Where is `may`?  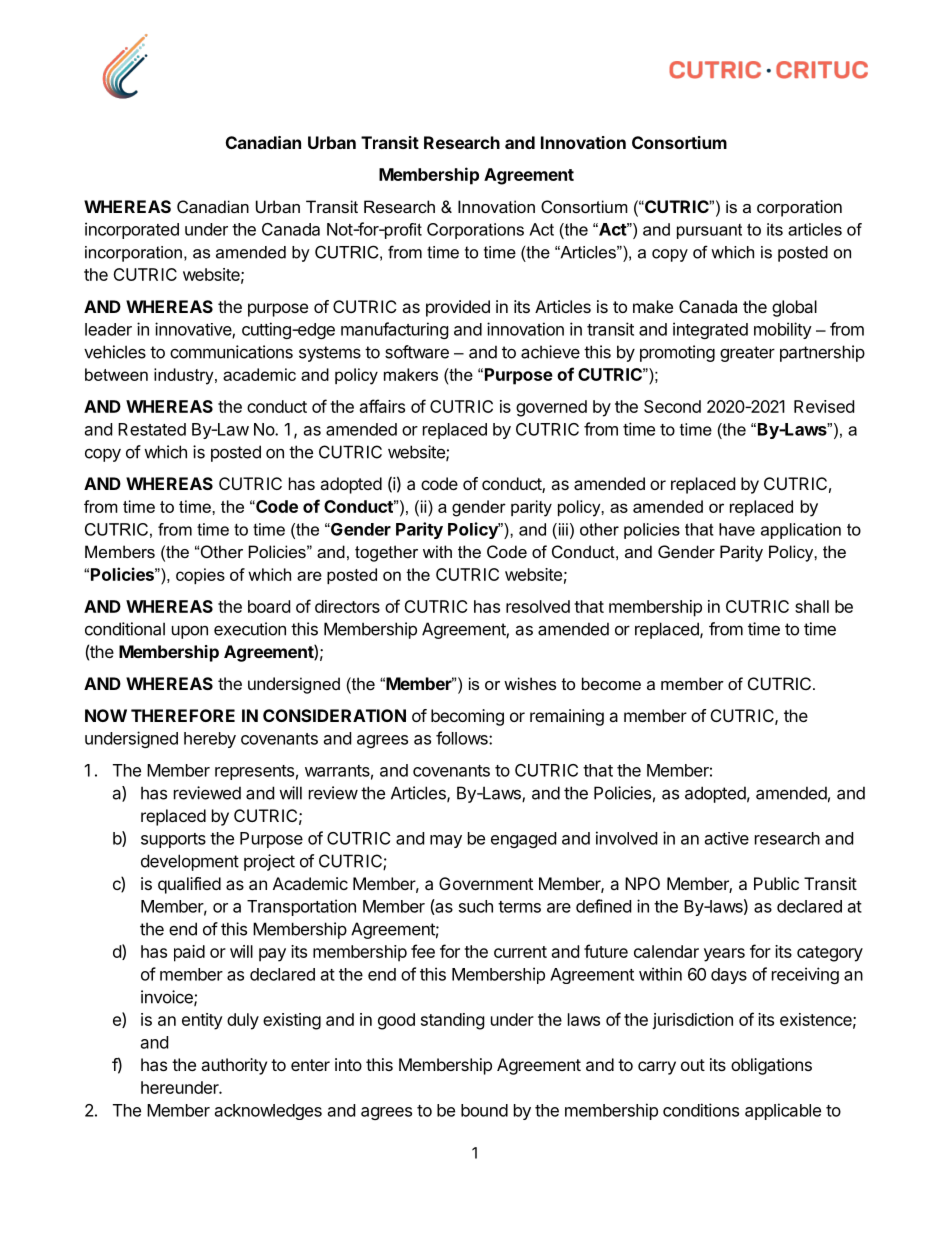
may is located at coordinates (446, 841).
